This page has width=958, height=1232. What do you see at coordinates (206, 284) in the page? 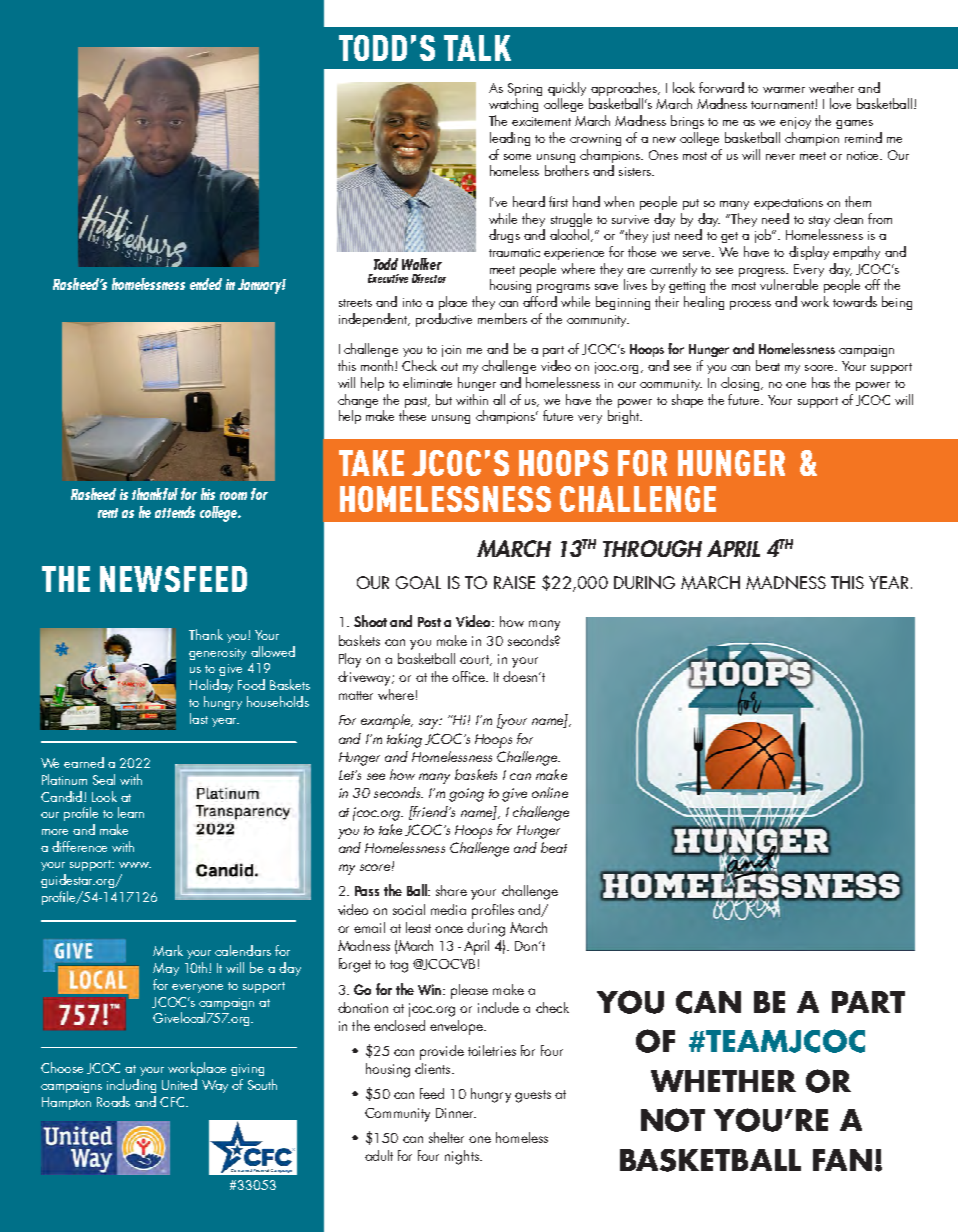
I see `ended` at bounding box center [206, 284].
